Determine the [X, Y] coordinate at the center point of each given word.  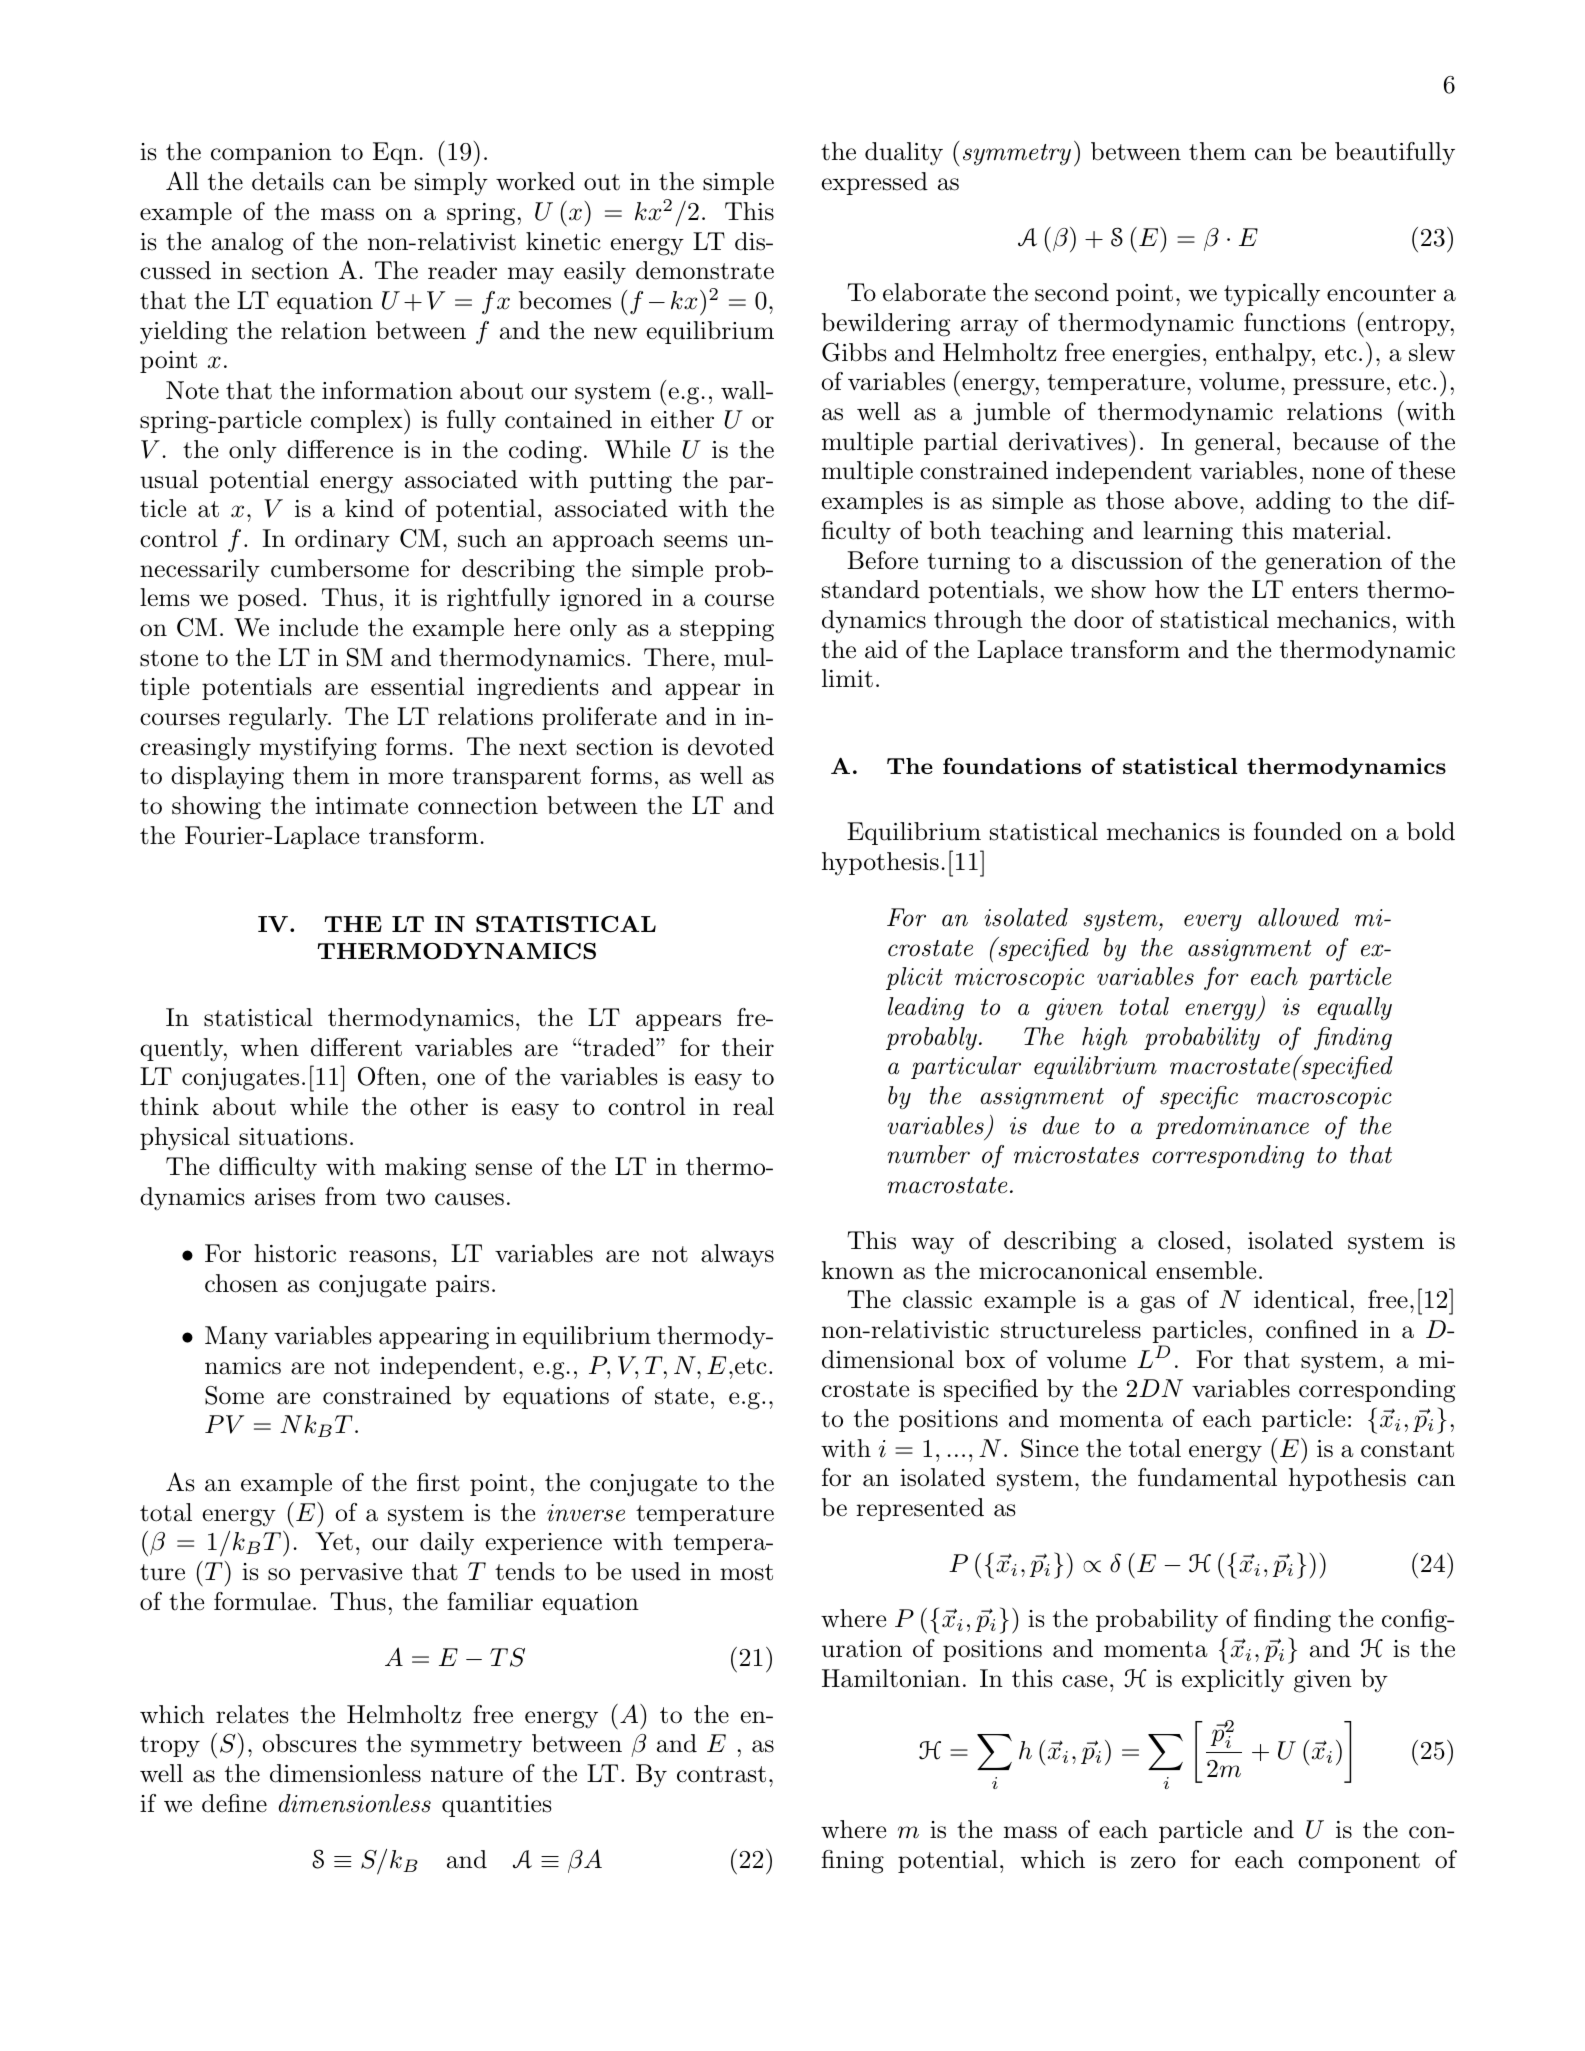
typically [1272, 295]
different [356, 1047]
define [234, 1803]
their [748, 1047]
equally [1354, 1009]
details [288, 181]
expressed [874, 183]
